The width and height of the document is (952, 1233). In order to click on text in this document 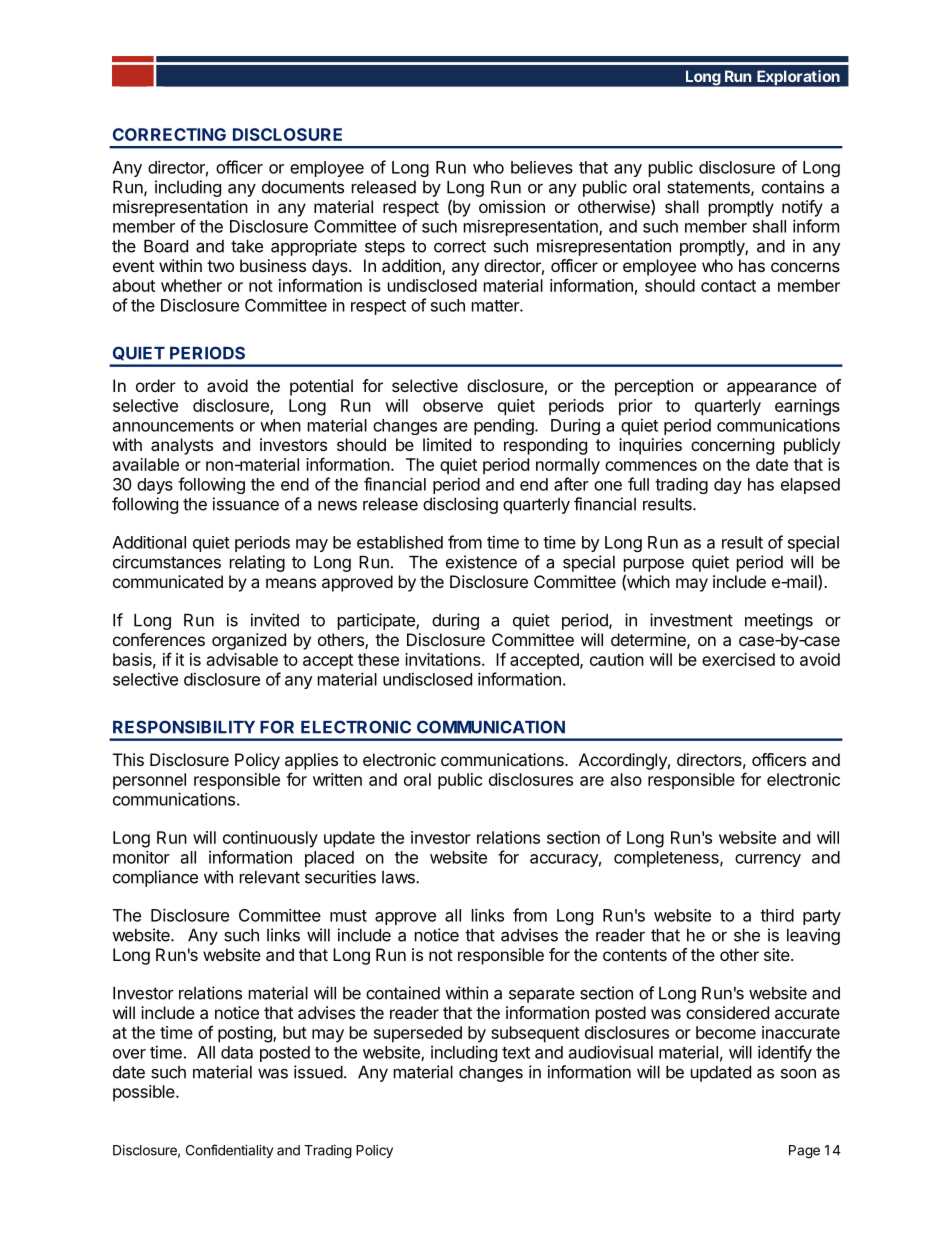, I will do `click(516, 1053)`.
